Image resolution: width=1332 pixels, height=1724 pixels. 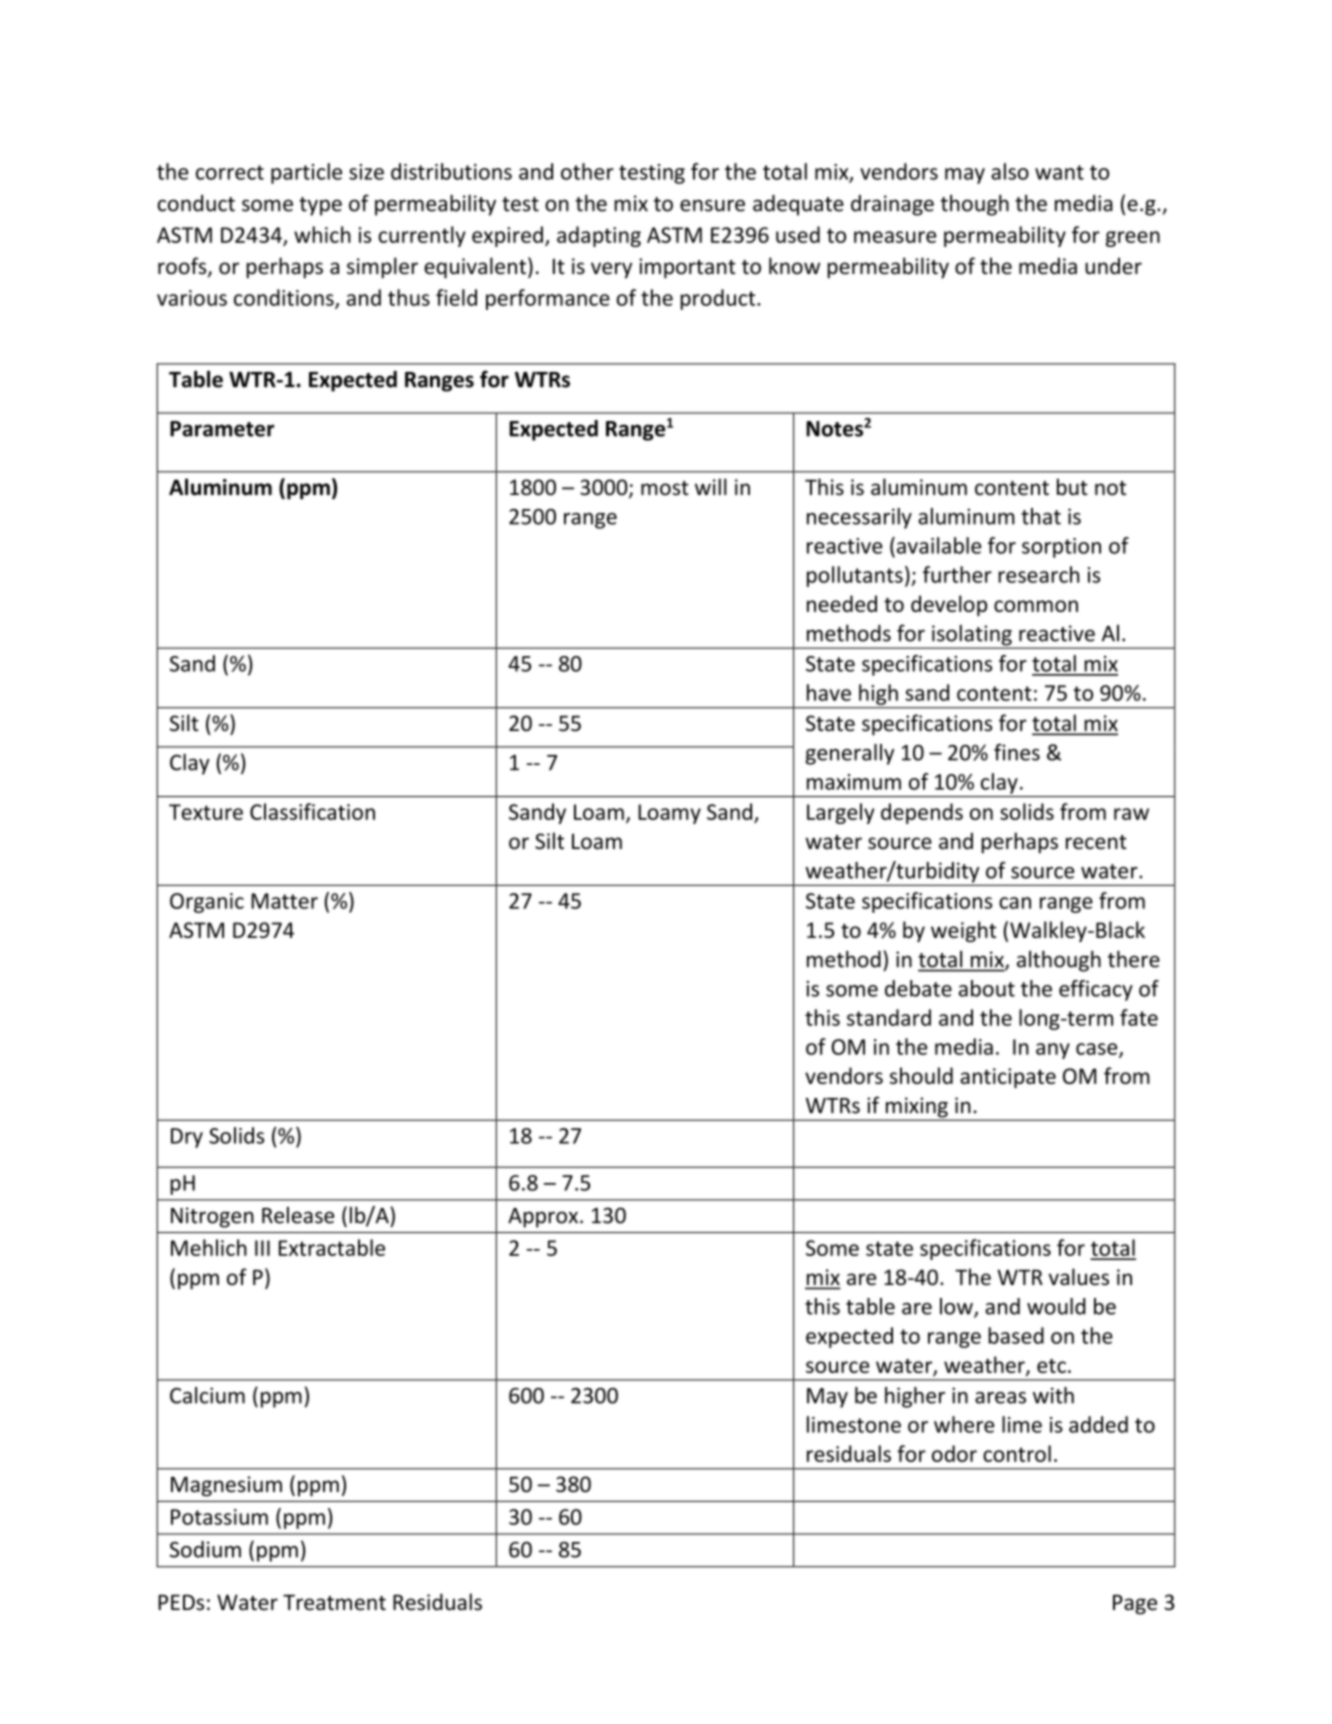 What do you see at coordinates (312, 811) in the screenshot?
I see `Classification` at bounding box center [312, 811].
